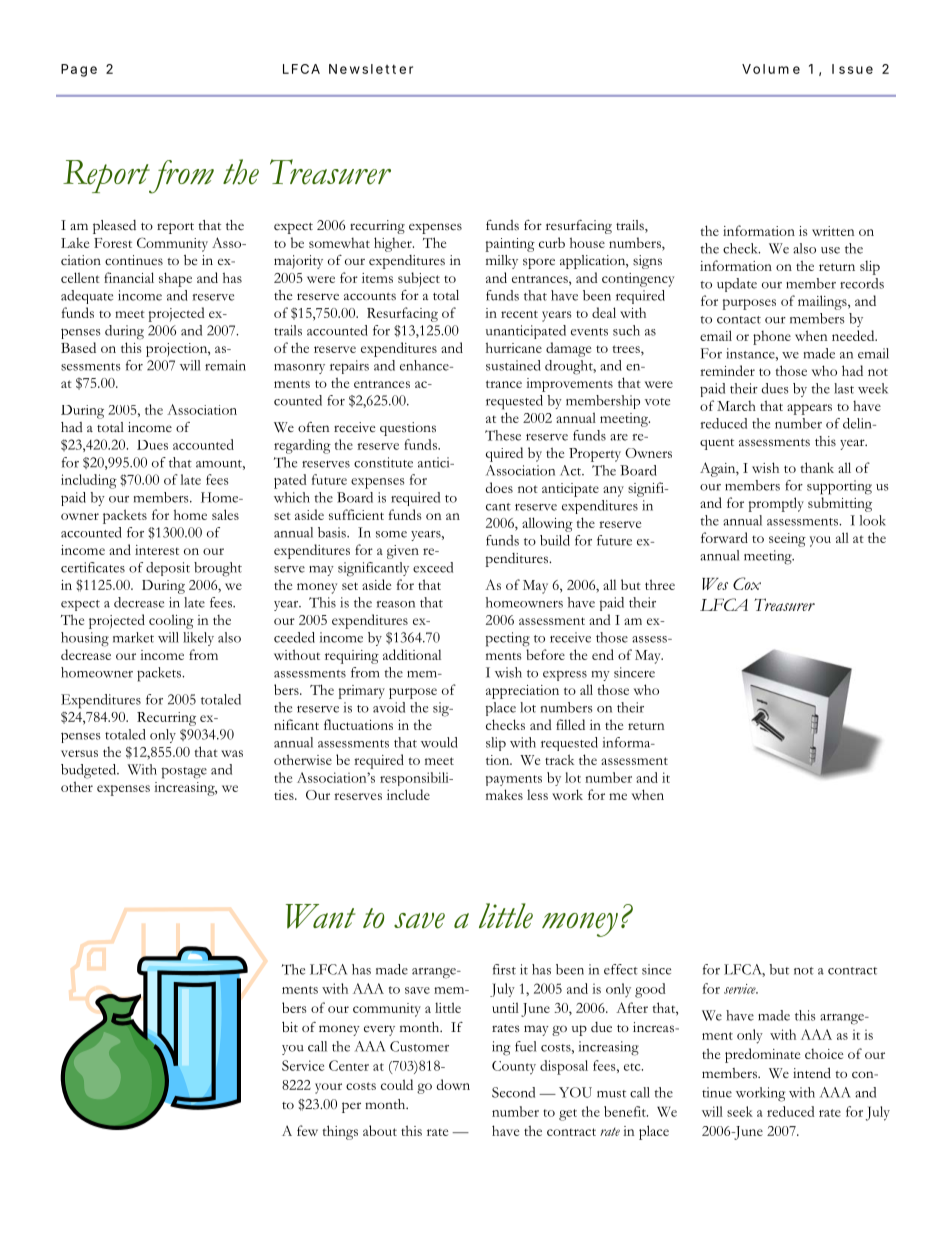  Describe the element at coordinates (740, 1111) in the page. I see `seek` at that location.
